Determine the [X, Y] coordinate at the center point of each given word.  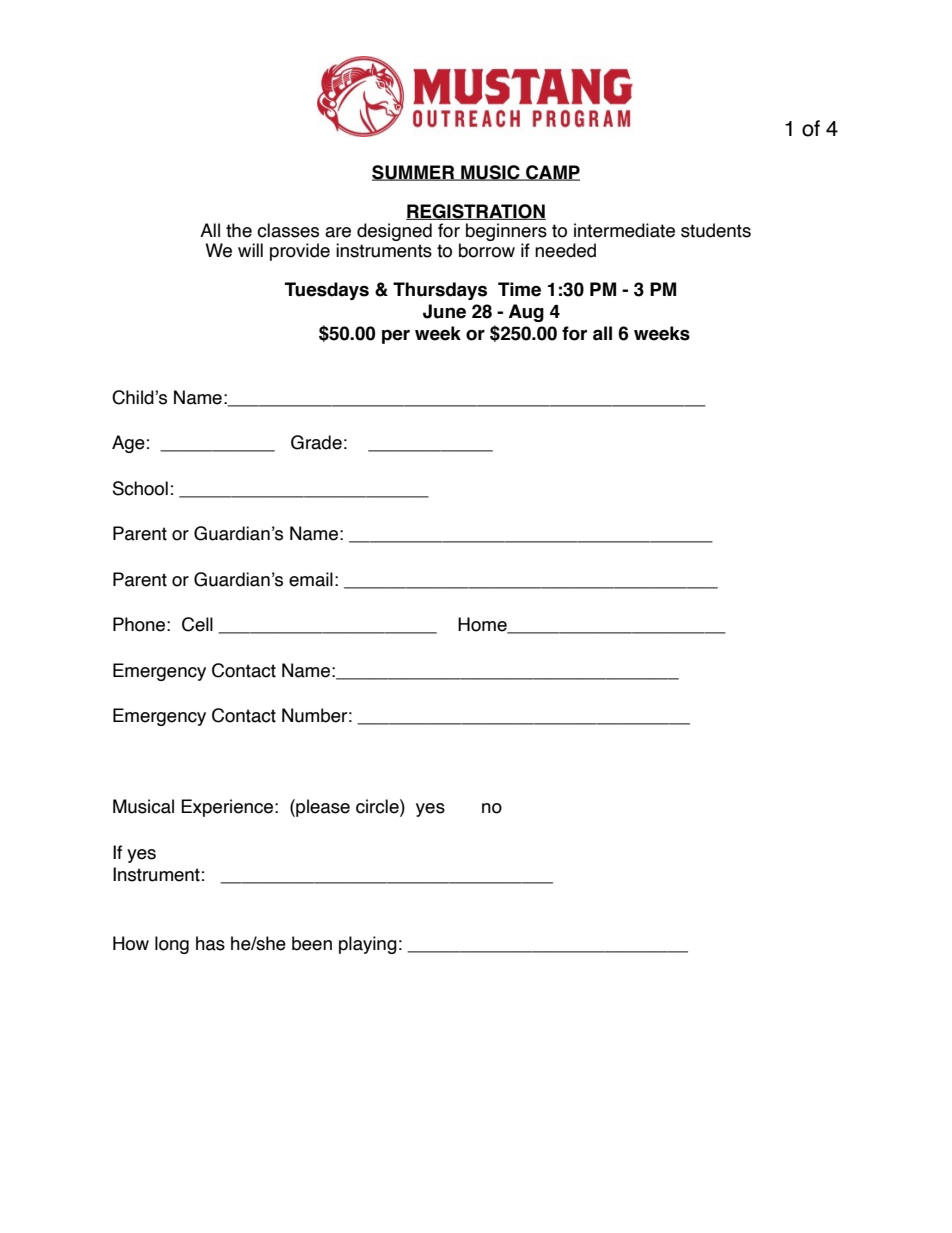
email [311, 579]
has [210, 943]
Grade [316, 442]
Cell [197, 624]
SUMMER [414, 173]
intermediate [624, 230]
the [239, 230]
